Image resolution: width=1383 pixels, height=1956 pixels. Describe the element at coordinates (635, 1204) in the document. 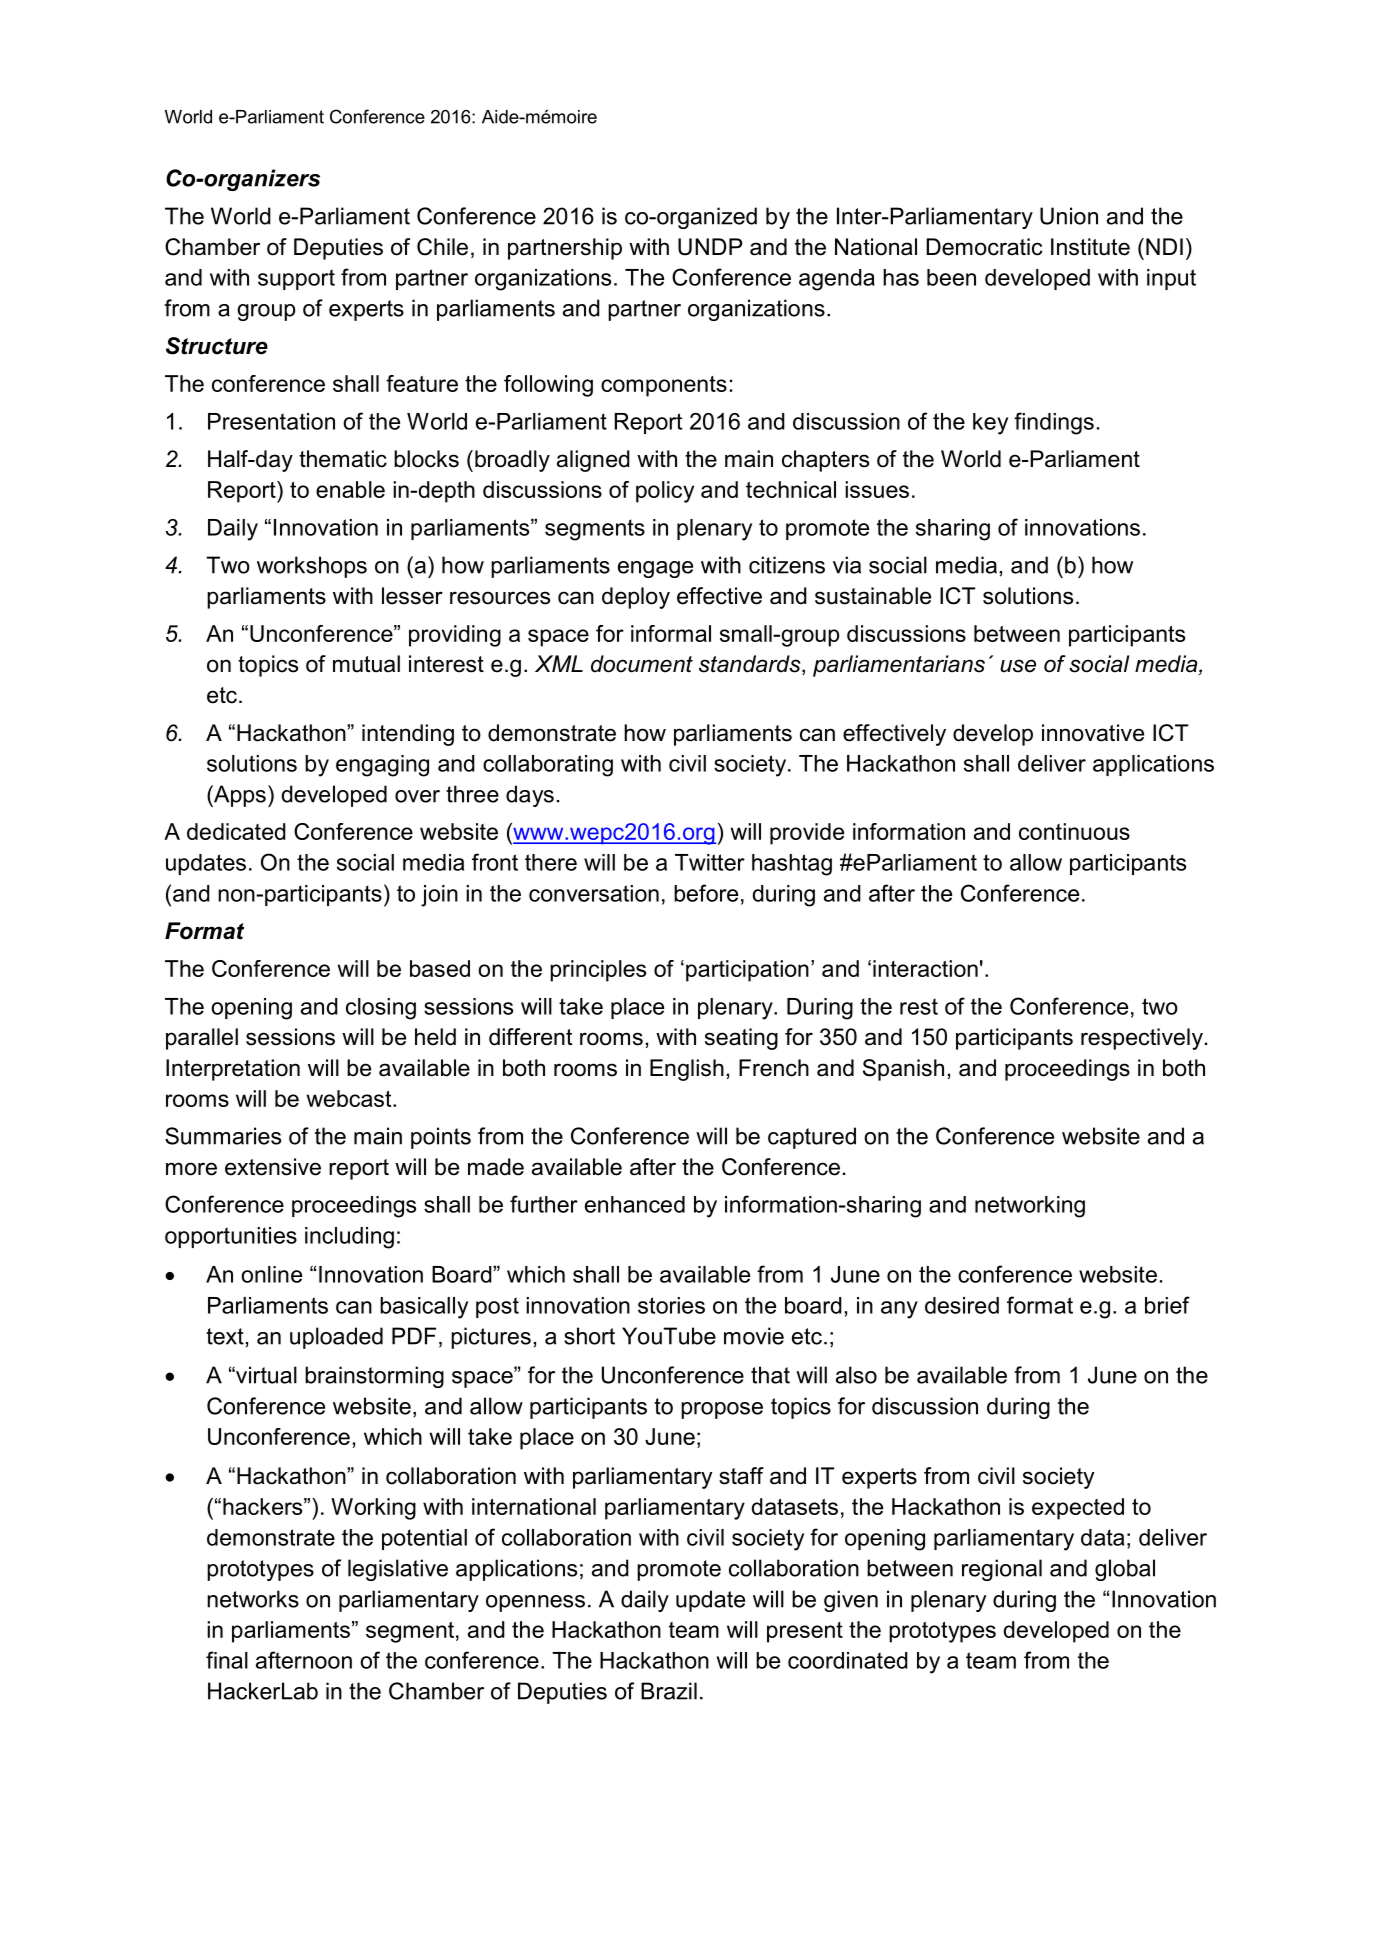

I see `enhanced` at that location.
